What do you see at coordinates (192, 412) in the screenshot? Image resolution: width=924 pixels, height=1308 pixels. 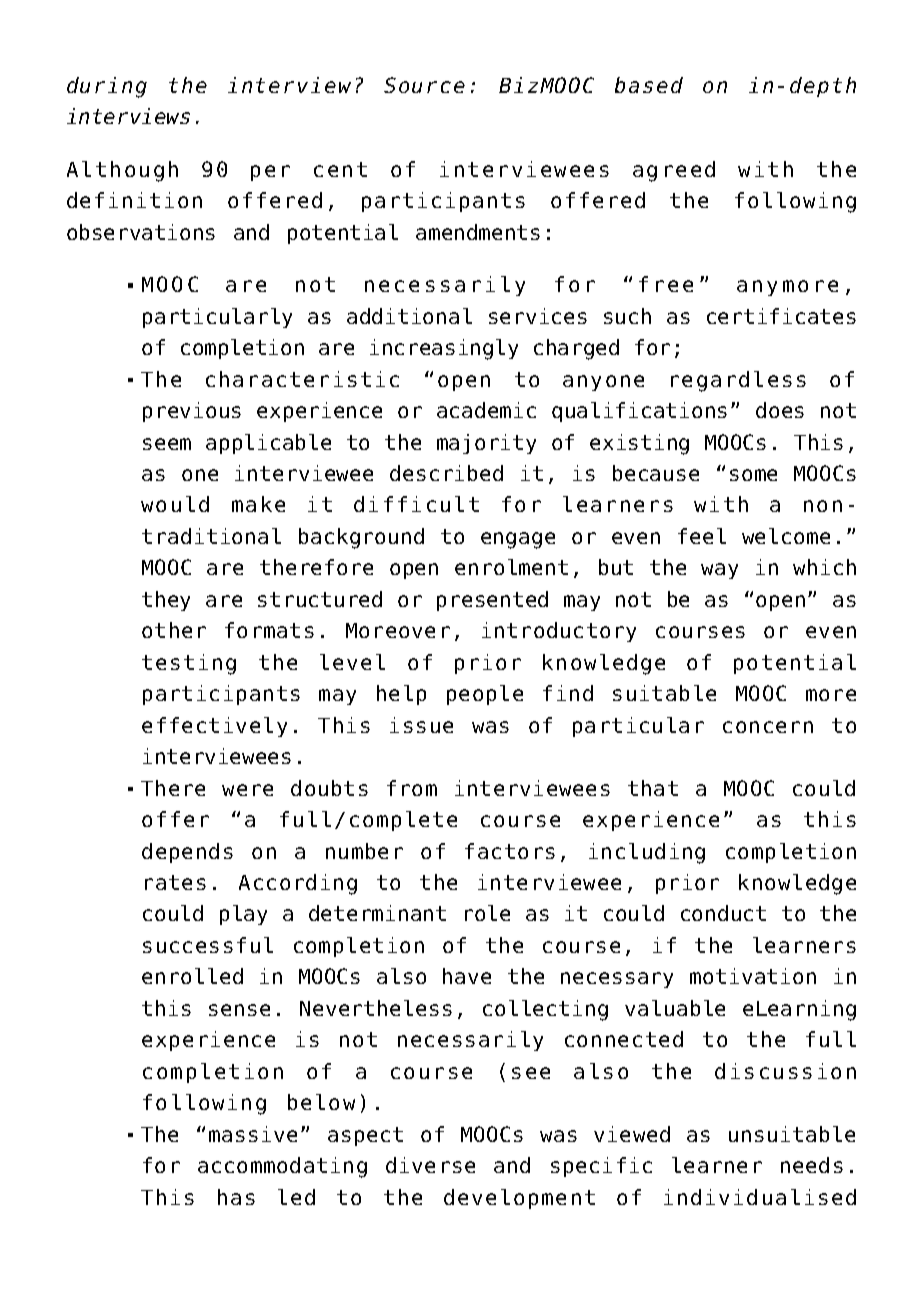 I see `previous` at bounding box center [192, 412].
